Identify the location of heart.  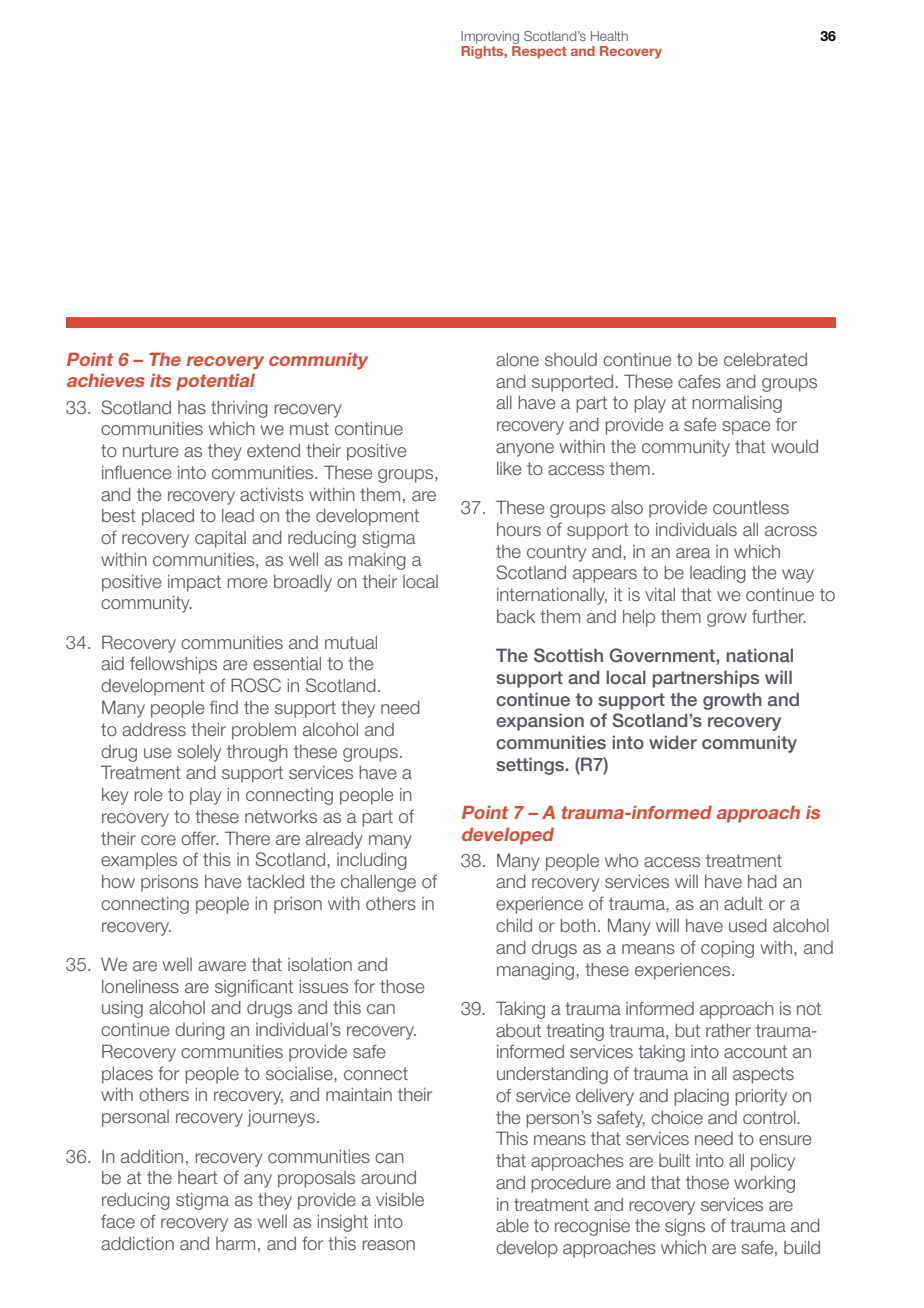
(198, 1178).
